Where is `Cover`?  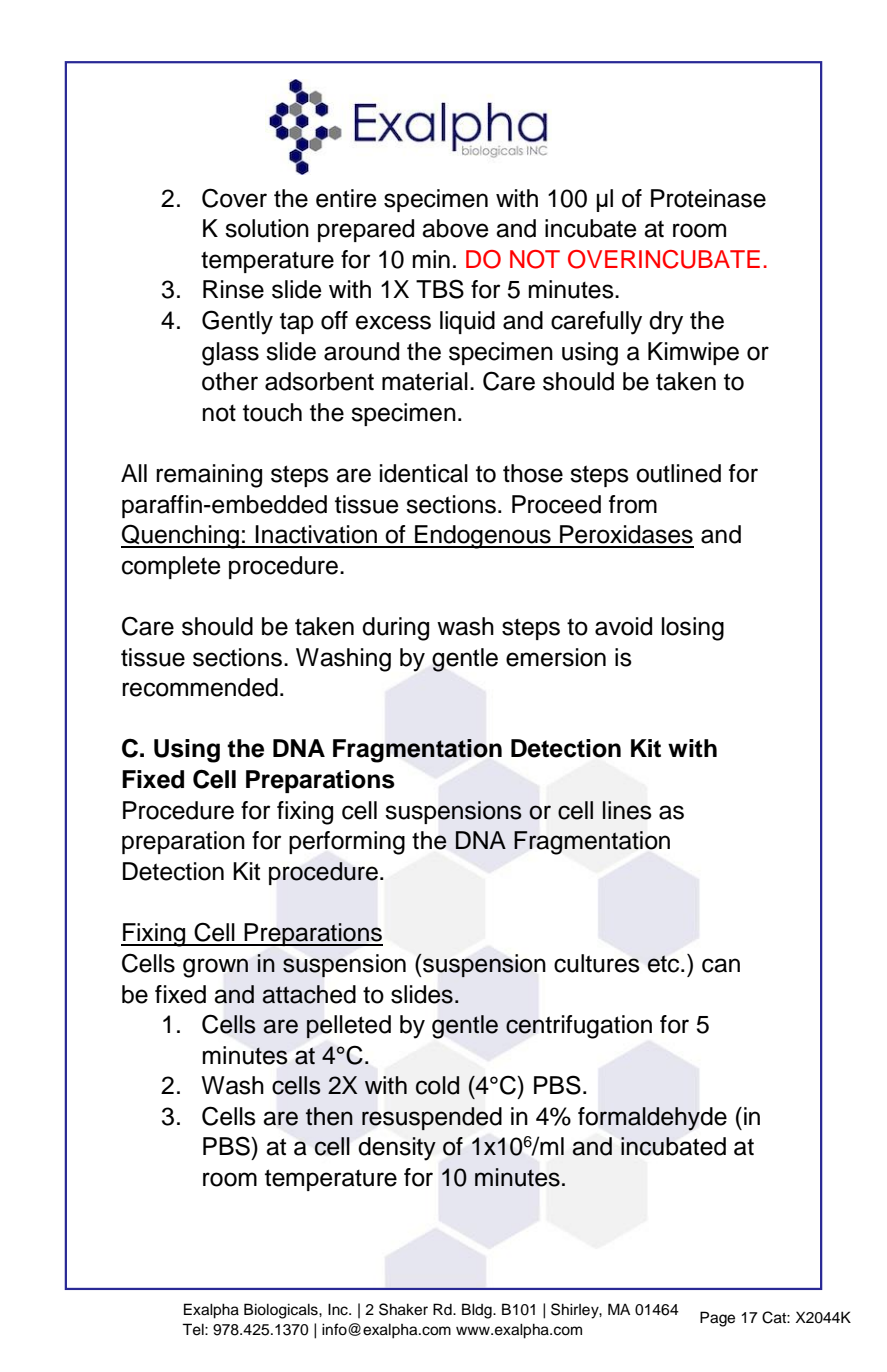
Cover is located at coordinates (234, 198).
